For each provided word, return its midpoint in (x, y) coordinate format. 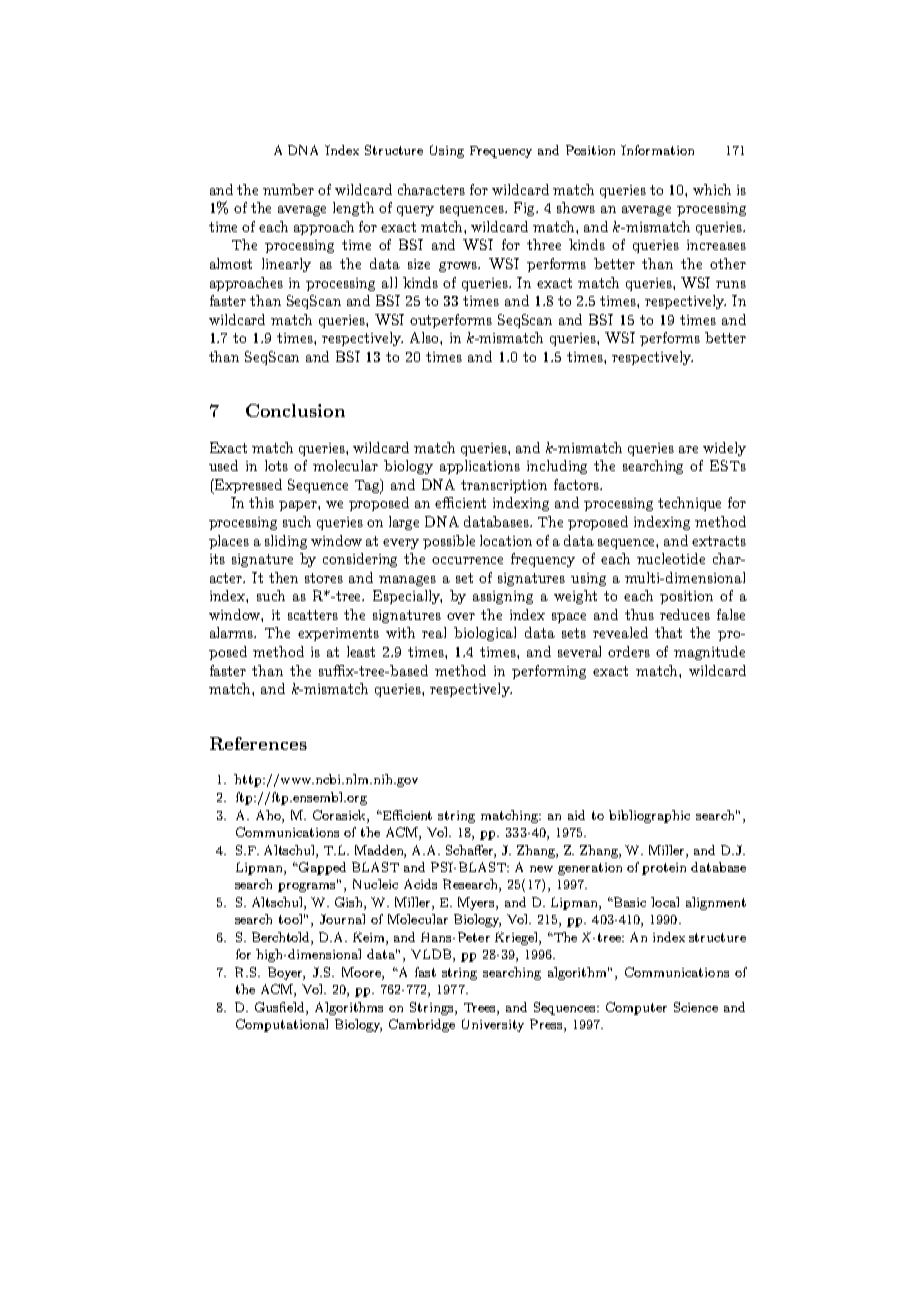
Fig (526, 209)
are (688, 449)
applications (480, 467)
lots (276, 465)
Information (657, 150)
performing (549, 672)
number (288, 189)
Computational (282, 1025)
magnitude (709, 653)
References (258, 743)
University (493, 1025)
